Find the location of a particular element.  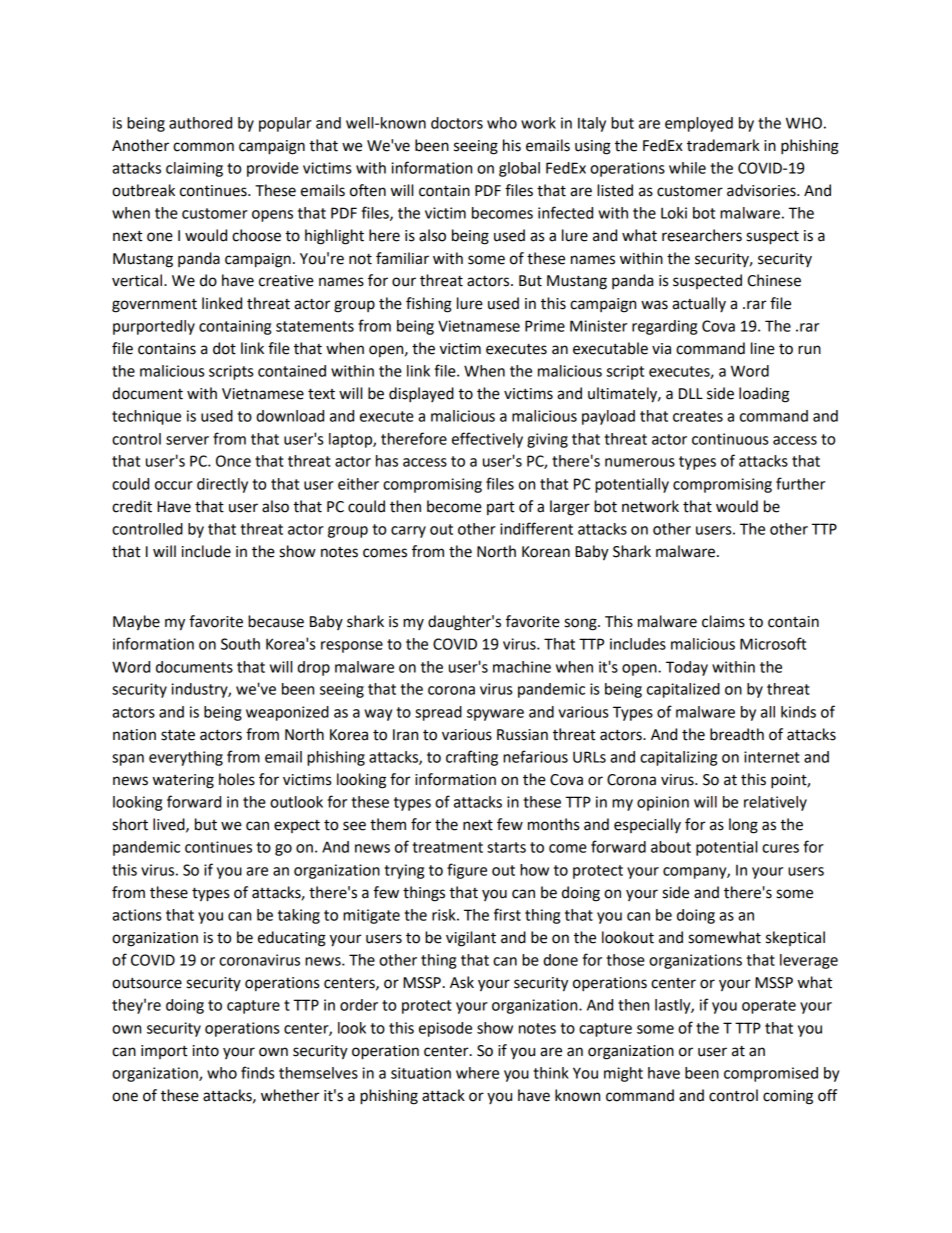

claims is located at coordinates (723, 621).
